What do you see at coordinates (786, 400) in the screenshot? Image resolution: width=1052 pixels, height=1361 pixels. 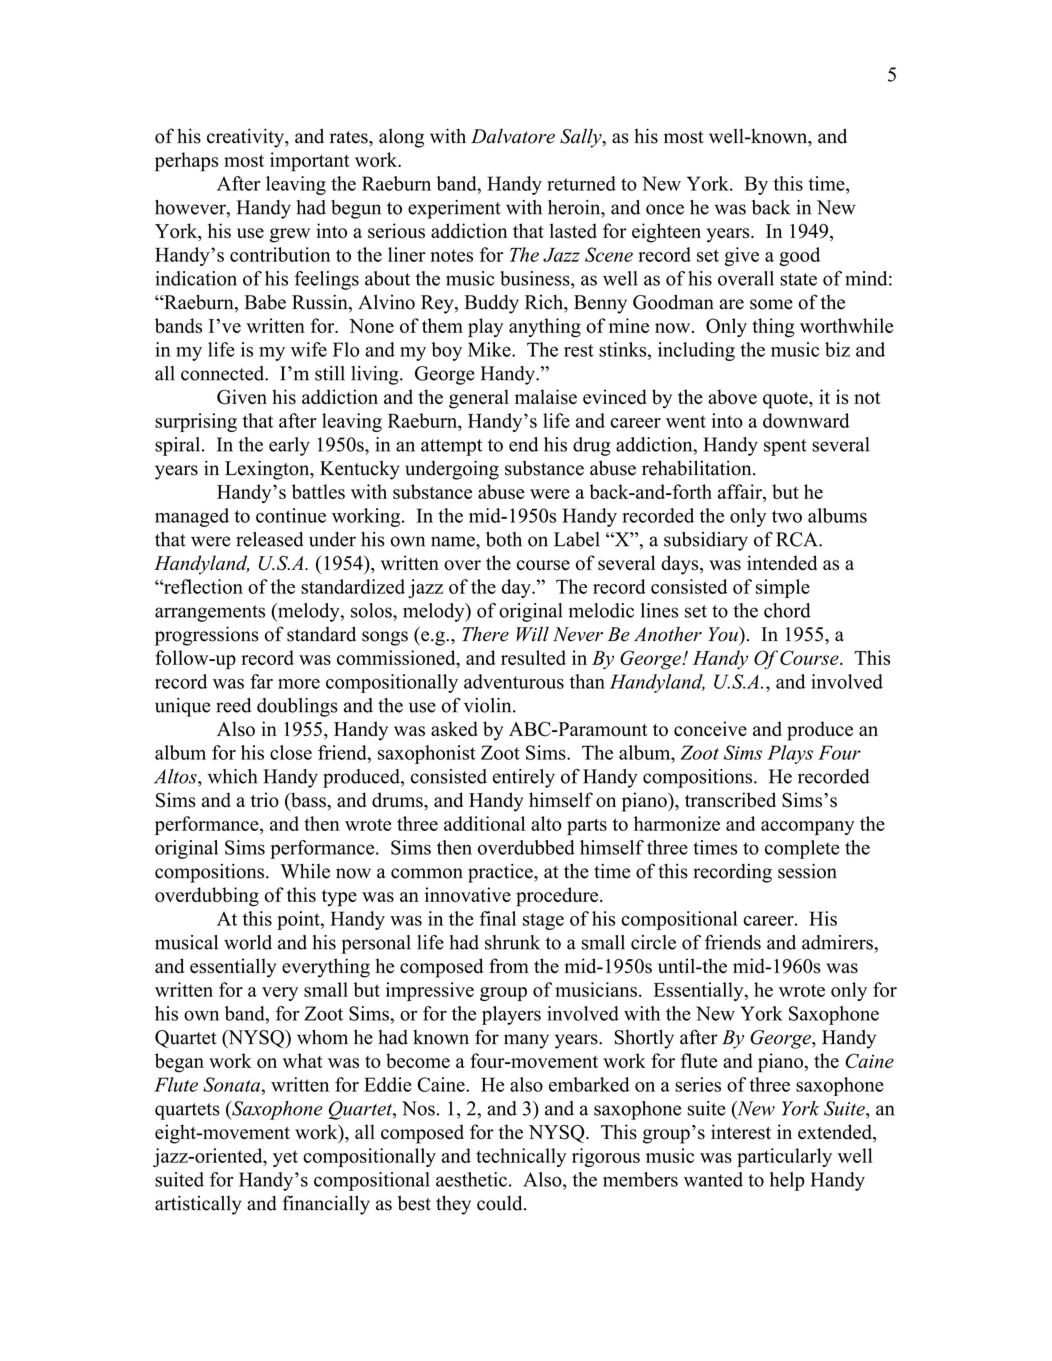 I see `quote` at bounding box center [786, 400].
